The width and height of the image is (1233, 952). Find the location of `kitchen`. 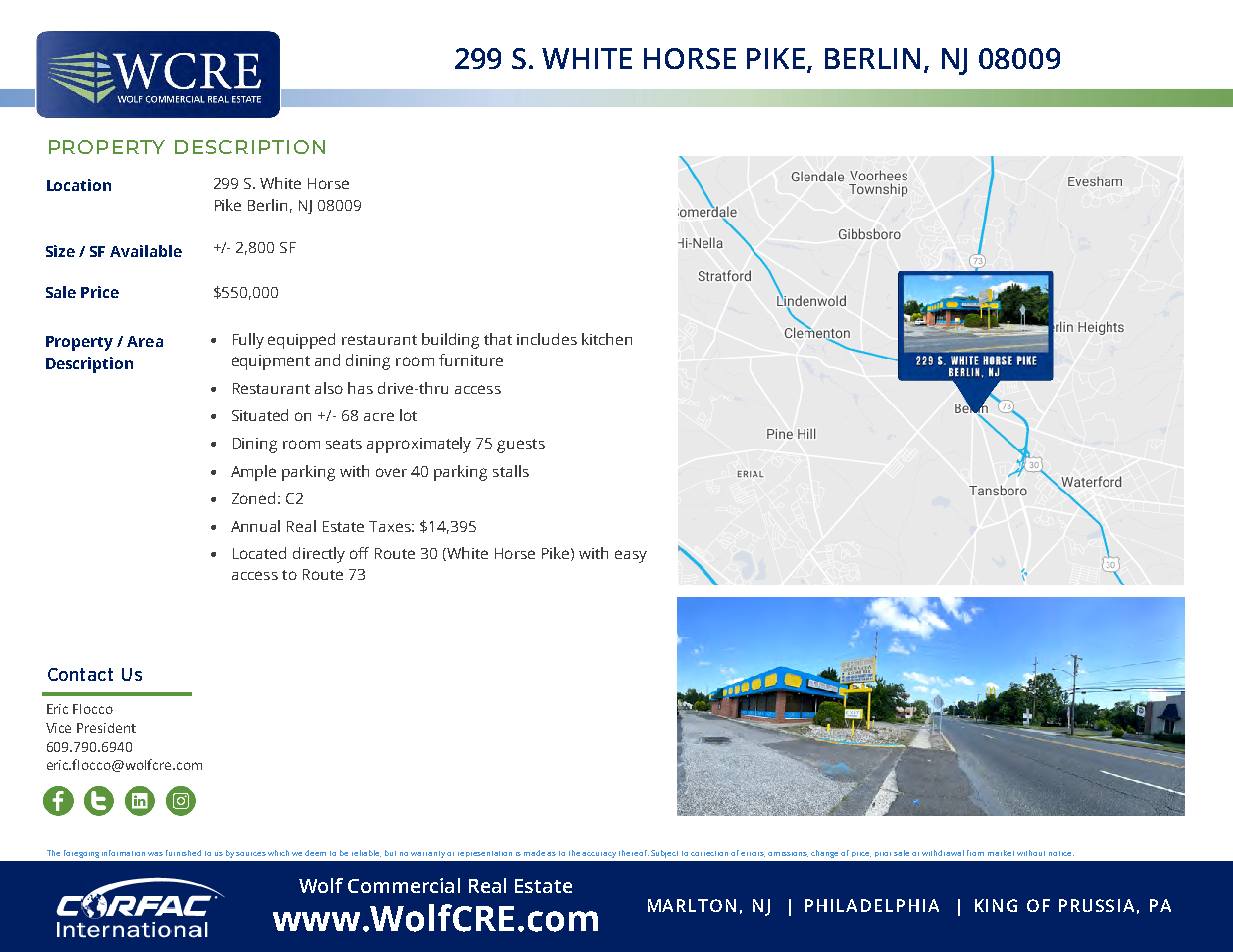

kitchen is located at coordinates (607, 339).
